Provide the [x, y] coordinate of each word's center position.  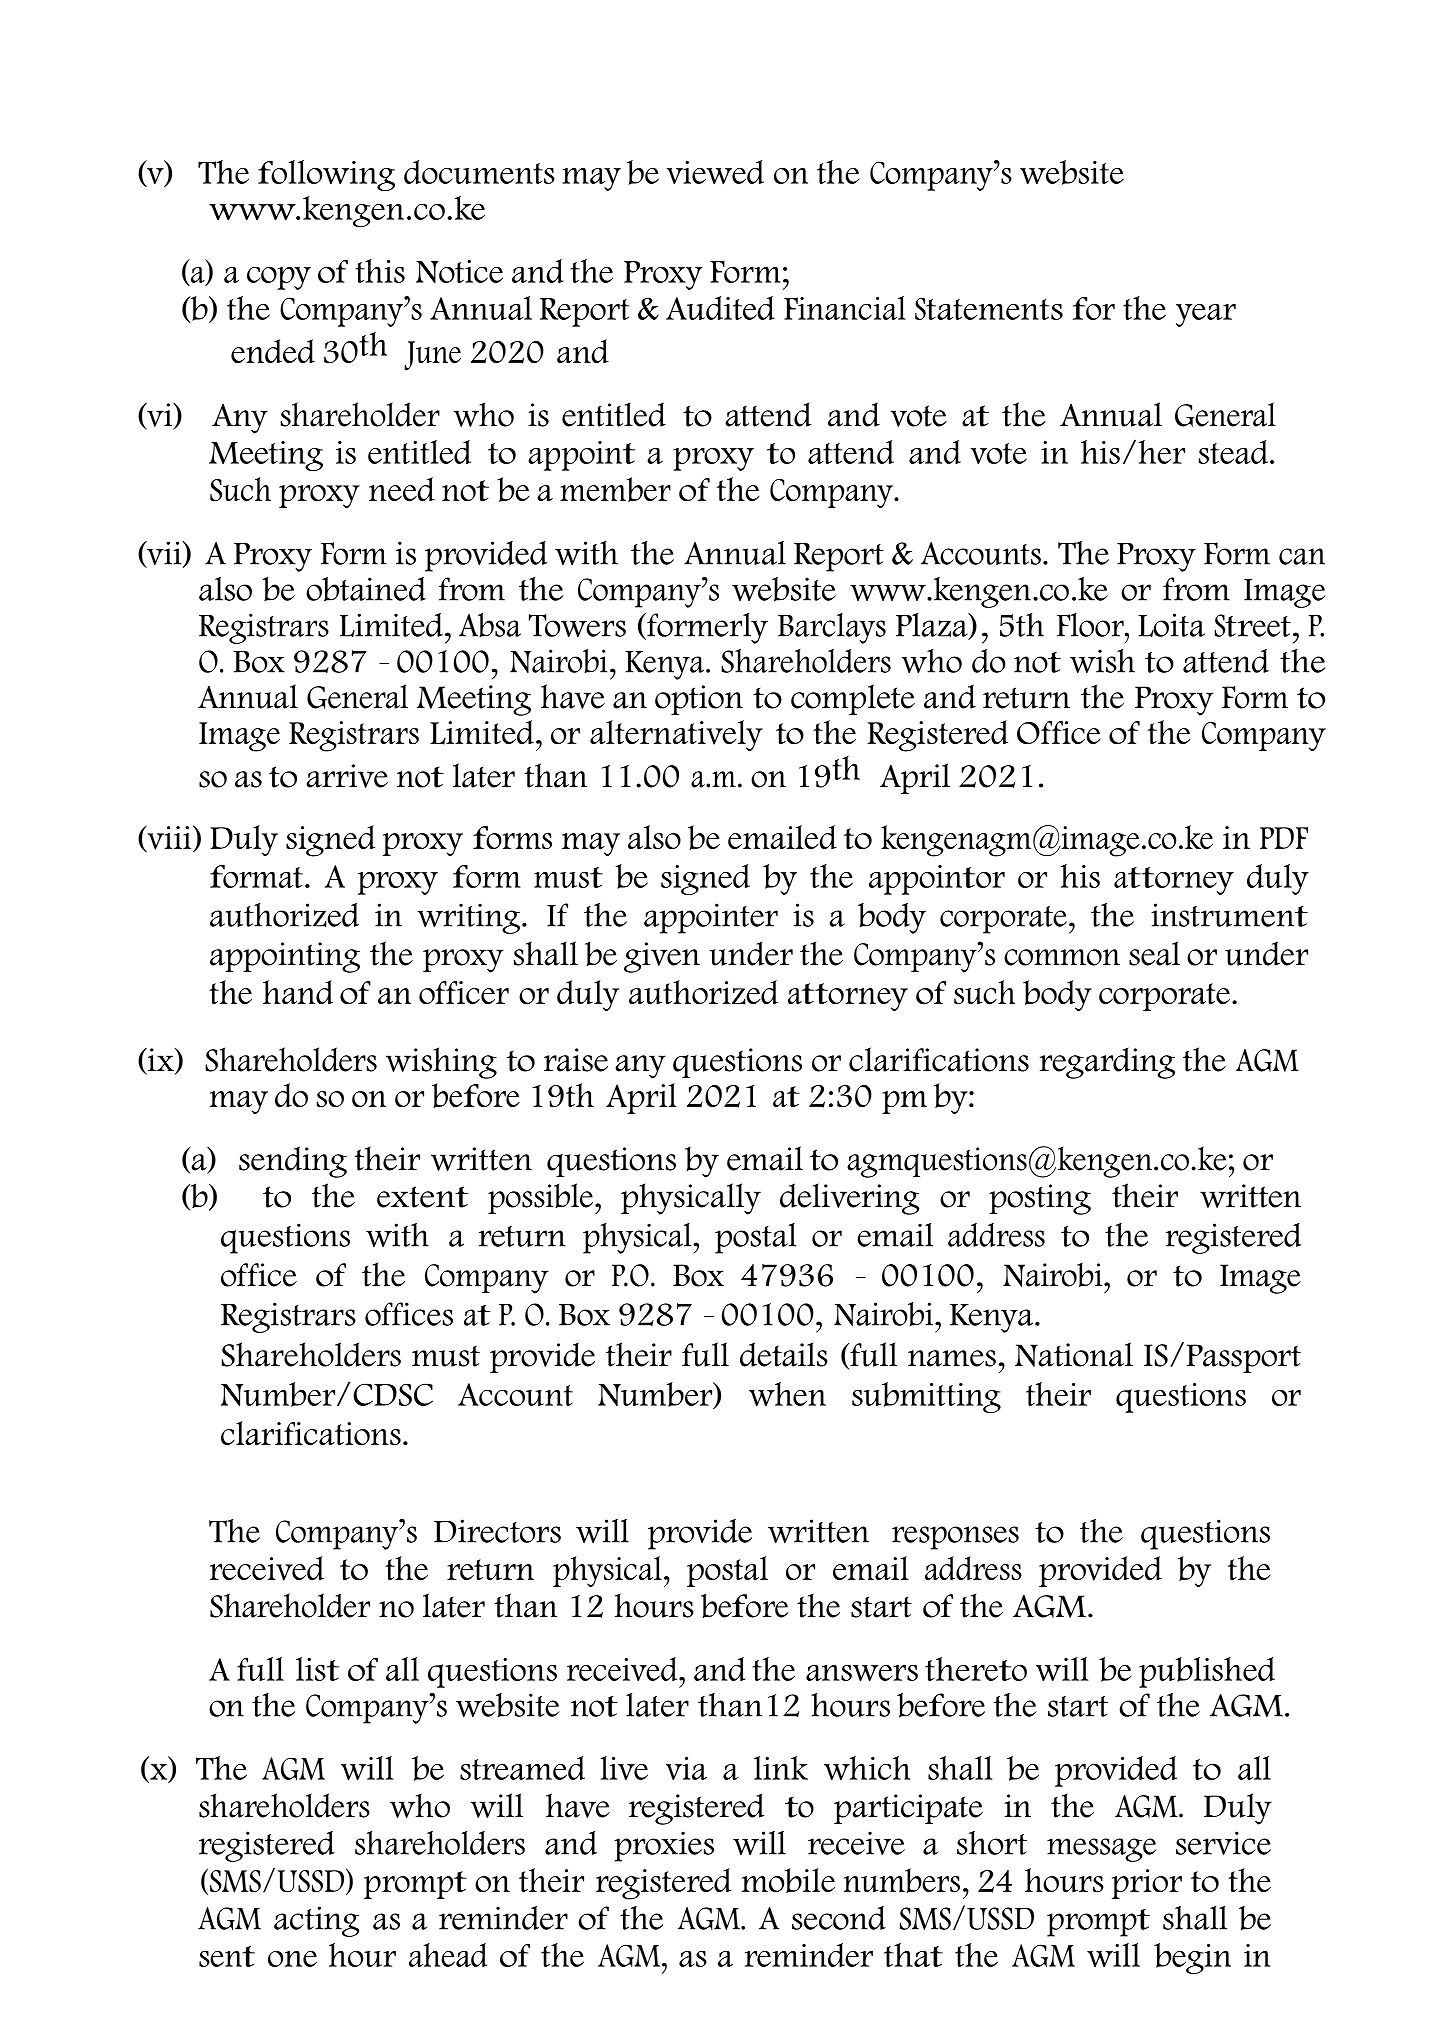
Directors [497, 1531]
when [787, 1394]
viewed [715, 172]
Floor [1091, 625]
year [1206, 315]
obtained [366, 589]
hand [298, 992]
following [326, 175]
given [662, 957]
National [1074, 1354]
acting [316, 1921]
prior [1147, 1884]
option [699, 700]
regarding [1107, 1063]
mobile [788, 1880]
